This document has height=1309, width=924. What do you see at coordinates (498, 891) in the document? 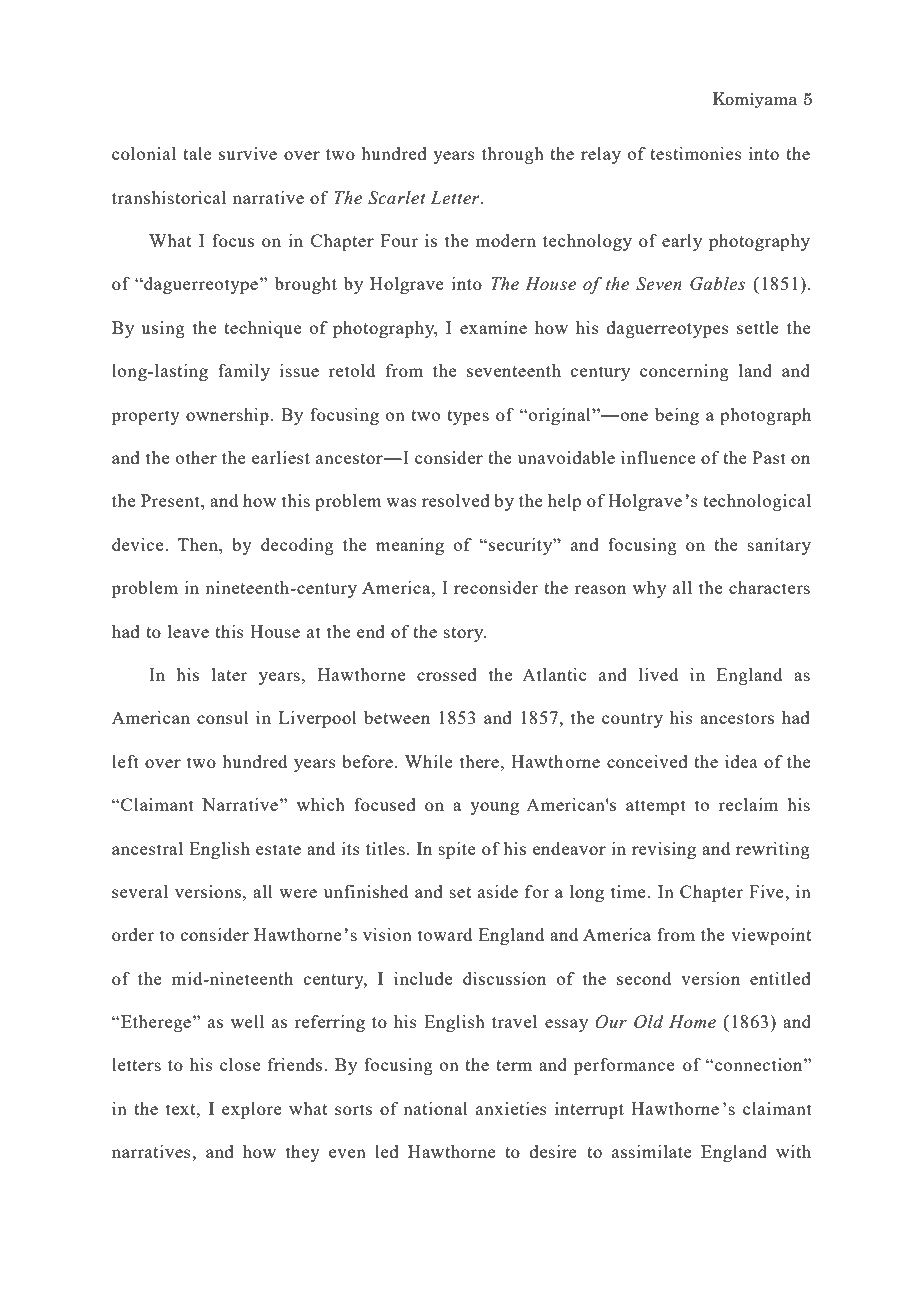
I see `aside` at bounding box center [498, 891].
